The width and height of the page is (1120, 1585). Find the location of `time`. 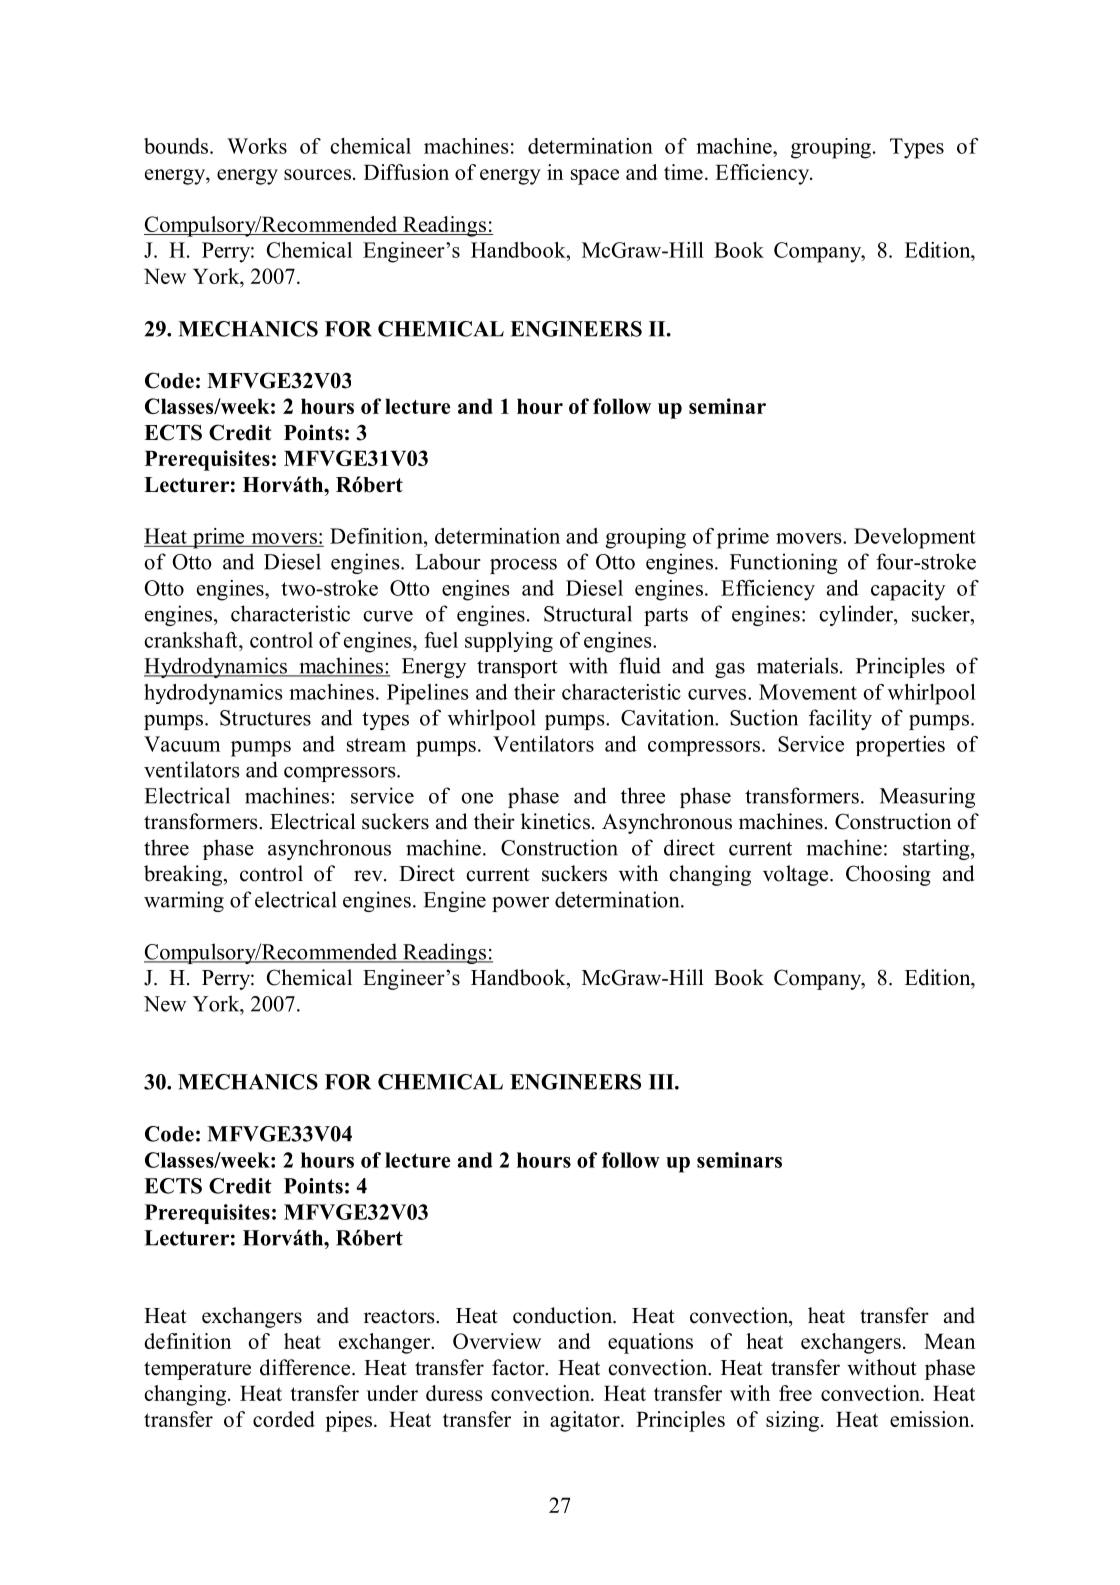

time is located at coordinates (683, 172).
